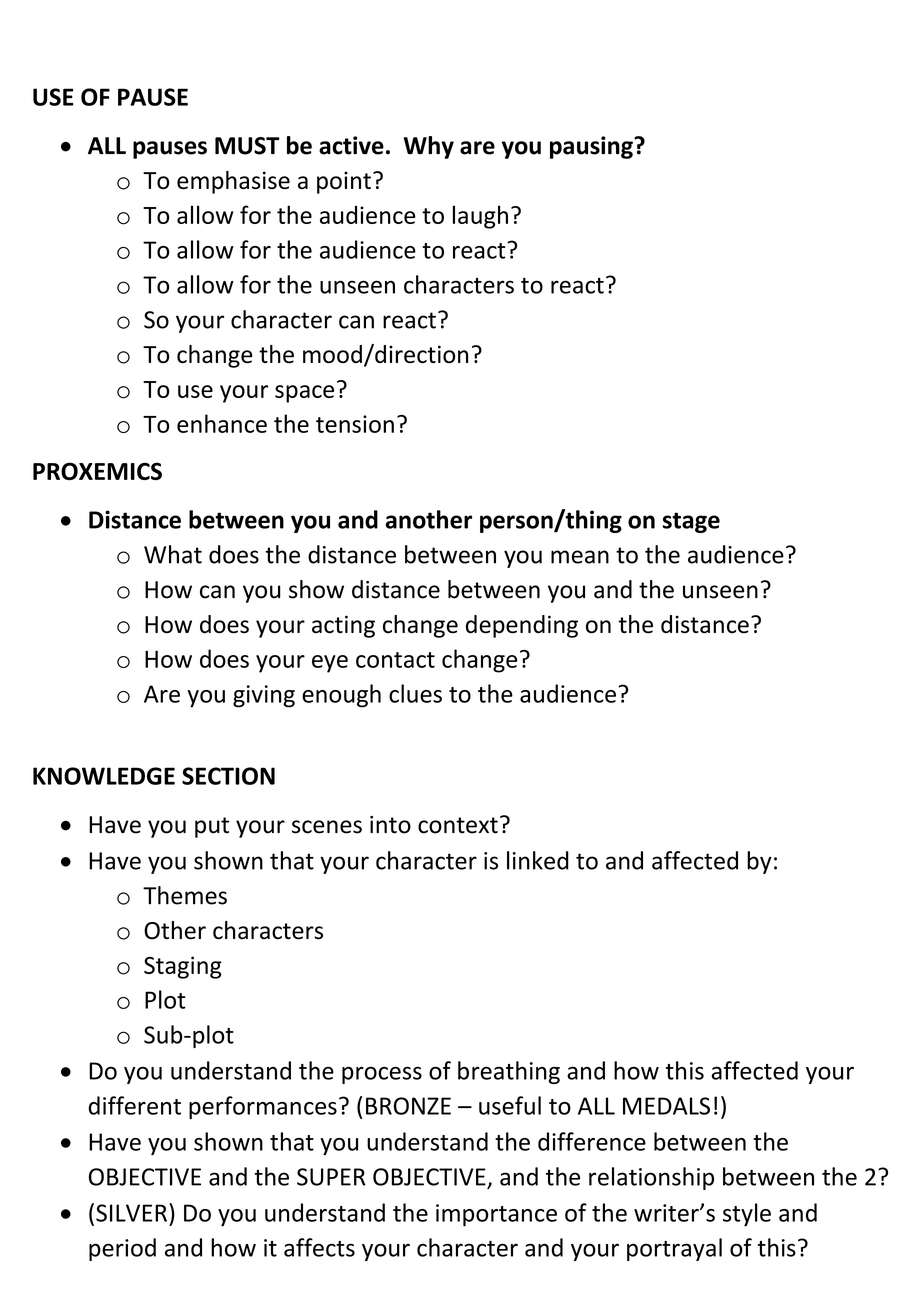  What do you see at coordinates (496, 1215) in the screenshot?
I see `importance` at bounding box center [496, 1215].
